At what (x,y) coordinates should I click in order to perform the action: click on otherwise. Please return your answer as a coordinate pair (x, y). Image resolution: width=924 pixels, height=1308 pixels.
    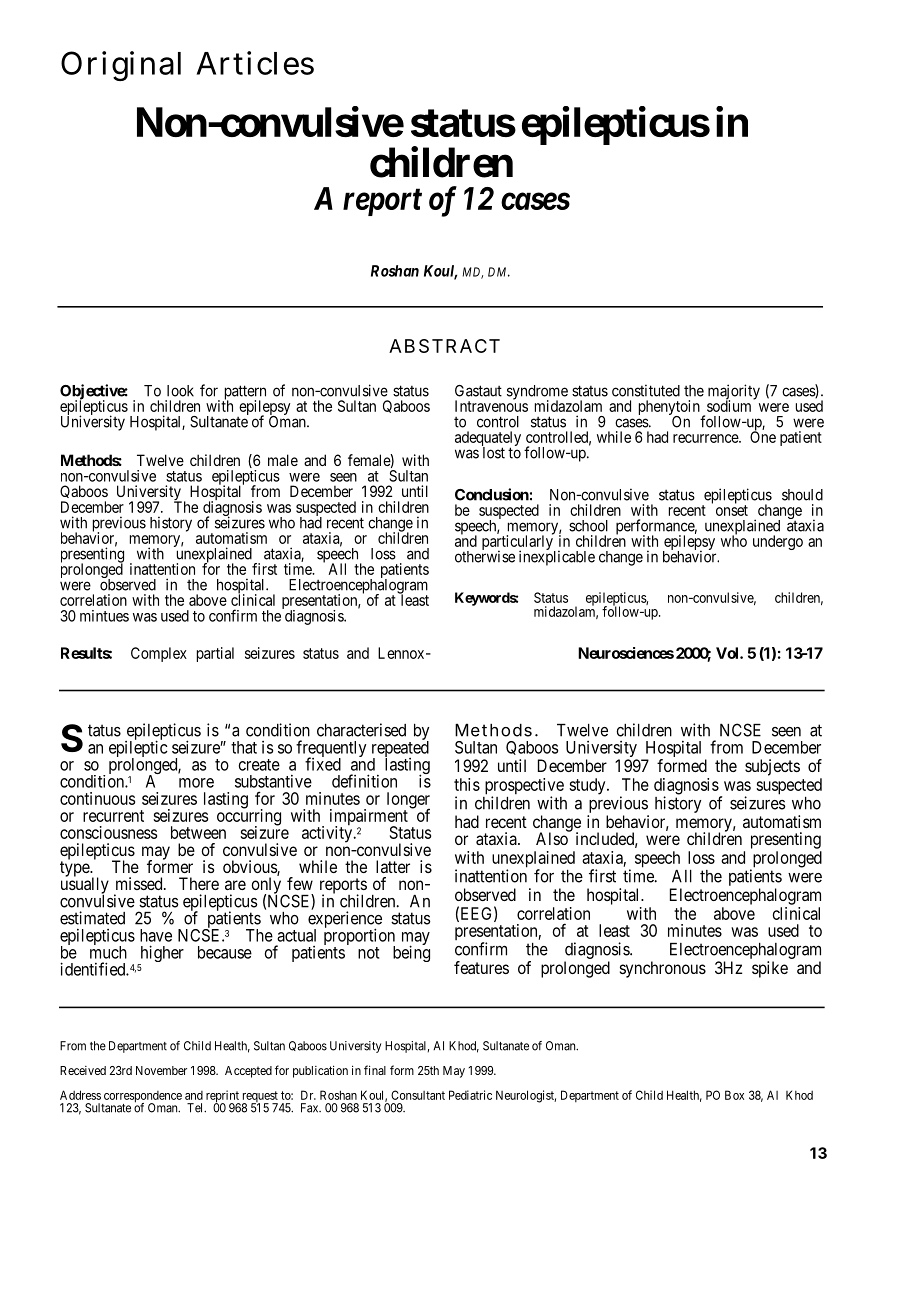
    Looking at the image, I should click on (485, 556).
